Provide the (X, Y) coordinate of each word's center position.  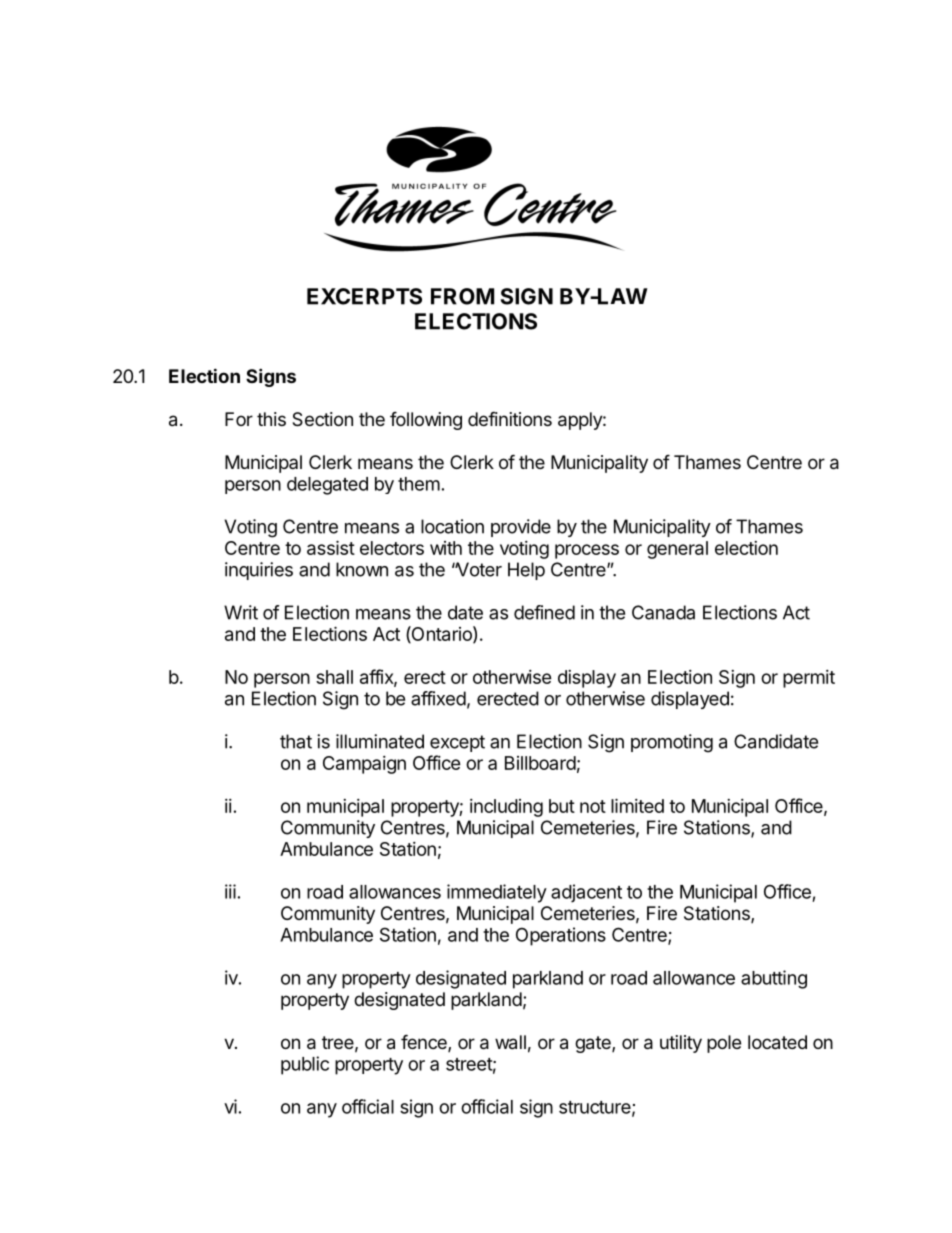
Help (526, 571)
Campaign (364, 765)
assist (331, 547)
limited (637, 805)
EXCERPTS (364, 296)
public (305, 1065)
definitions (510, 418)
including (506, 808)
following (426, 420)
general (677, 550)
